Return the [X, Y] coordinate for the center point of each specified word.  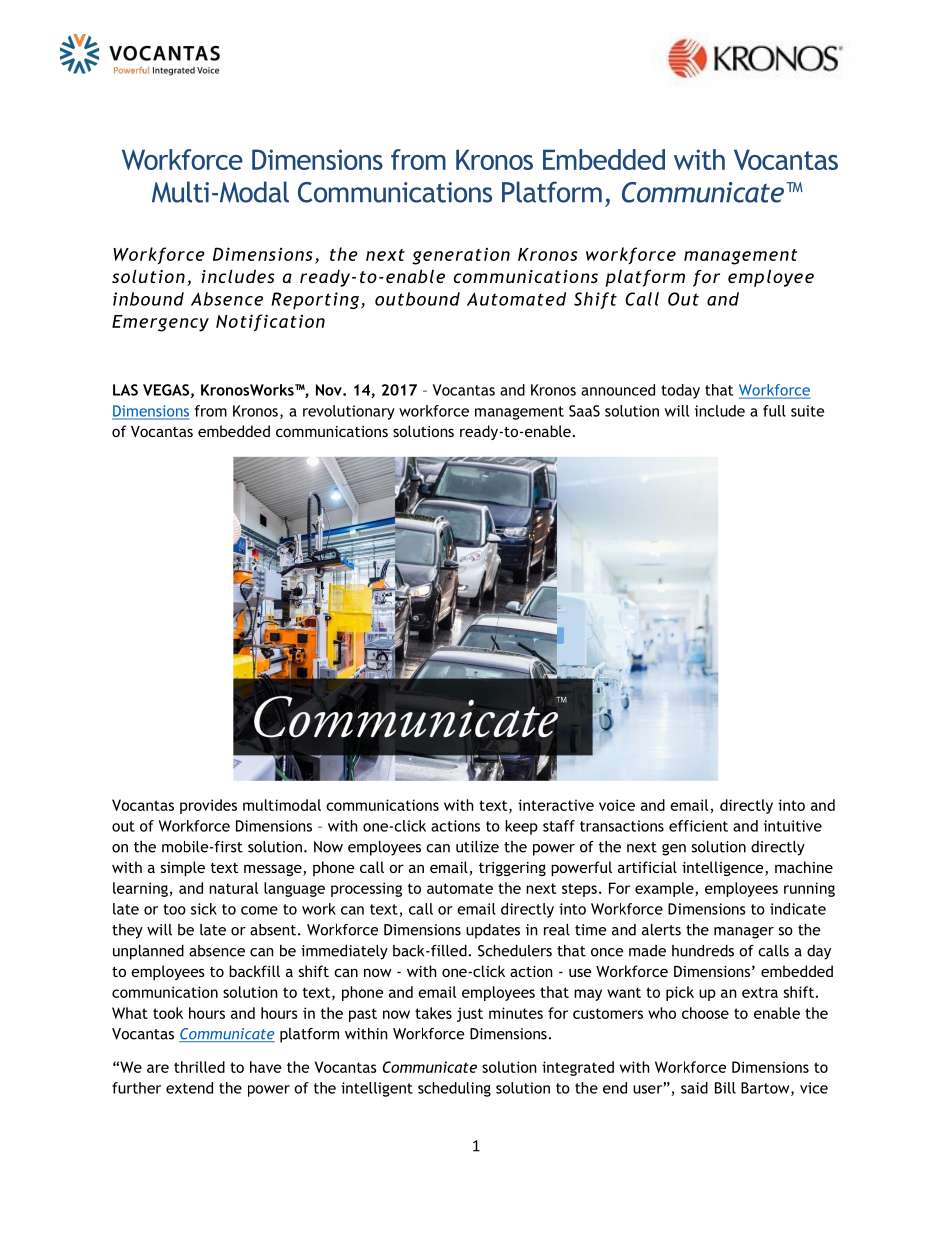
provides [208, 806]
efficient [698, 826]
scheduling [454, 1089]
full [774, 411]
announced [618, 390]
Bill [725, 1088]
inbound [148, 299]
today [680, 391]
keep [521, 827]
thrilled [199, 1067]
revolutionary [349, 412]
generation [461, 256]
